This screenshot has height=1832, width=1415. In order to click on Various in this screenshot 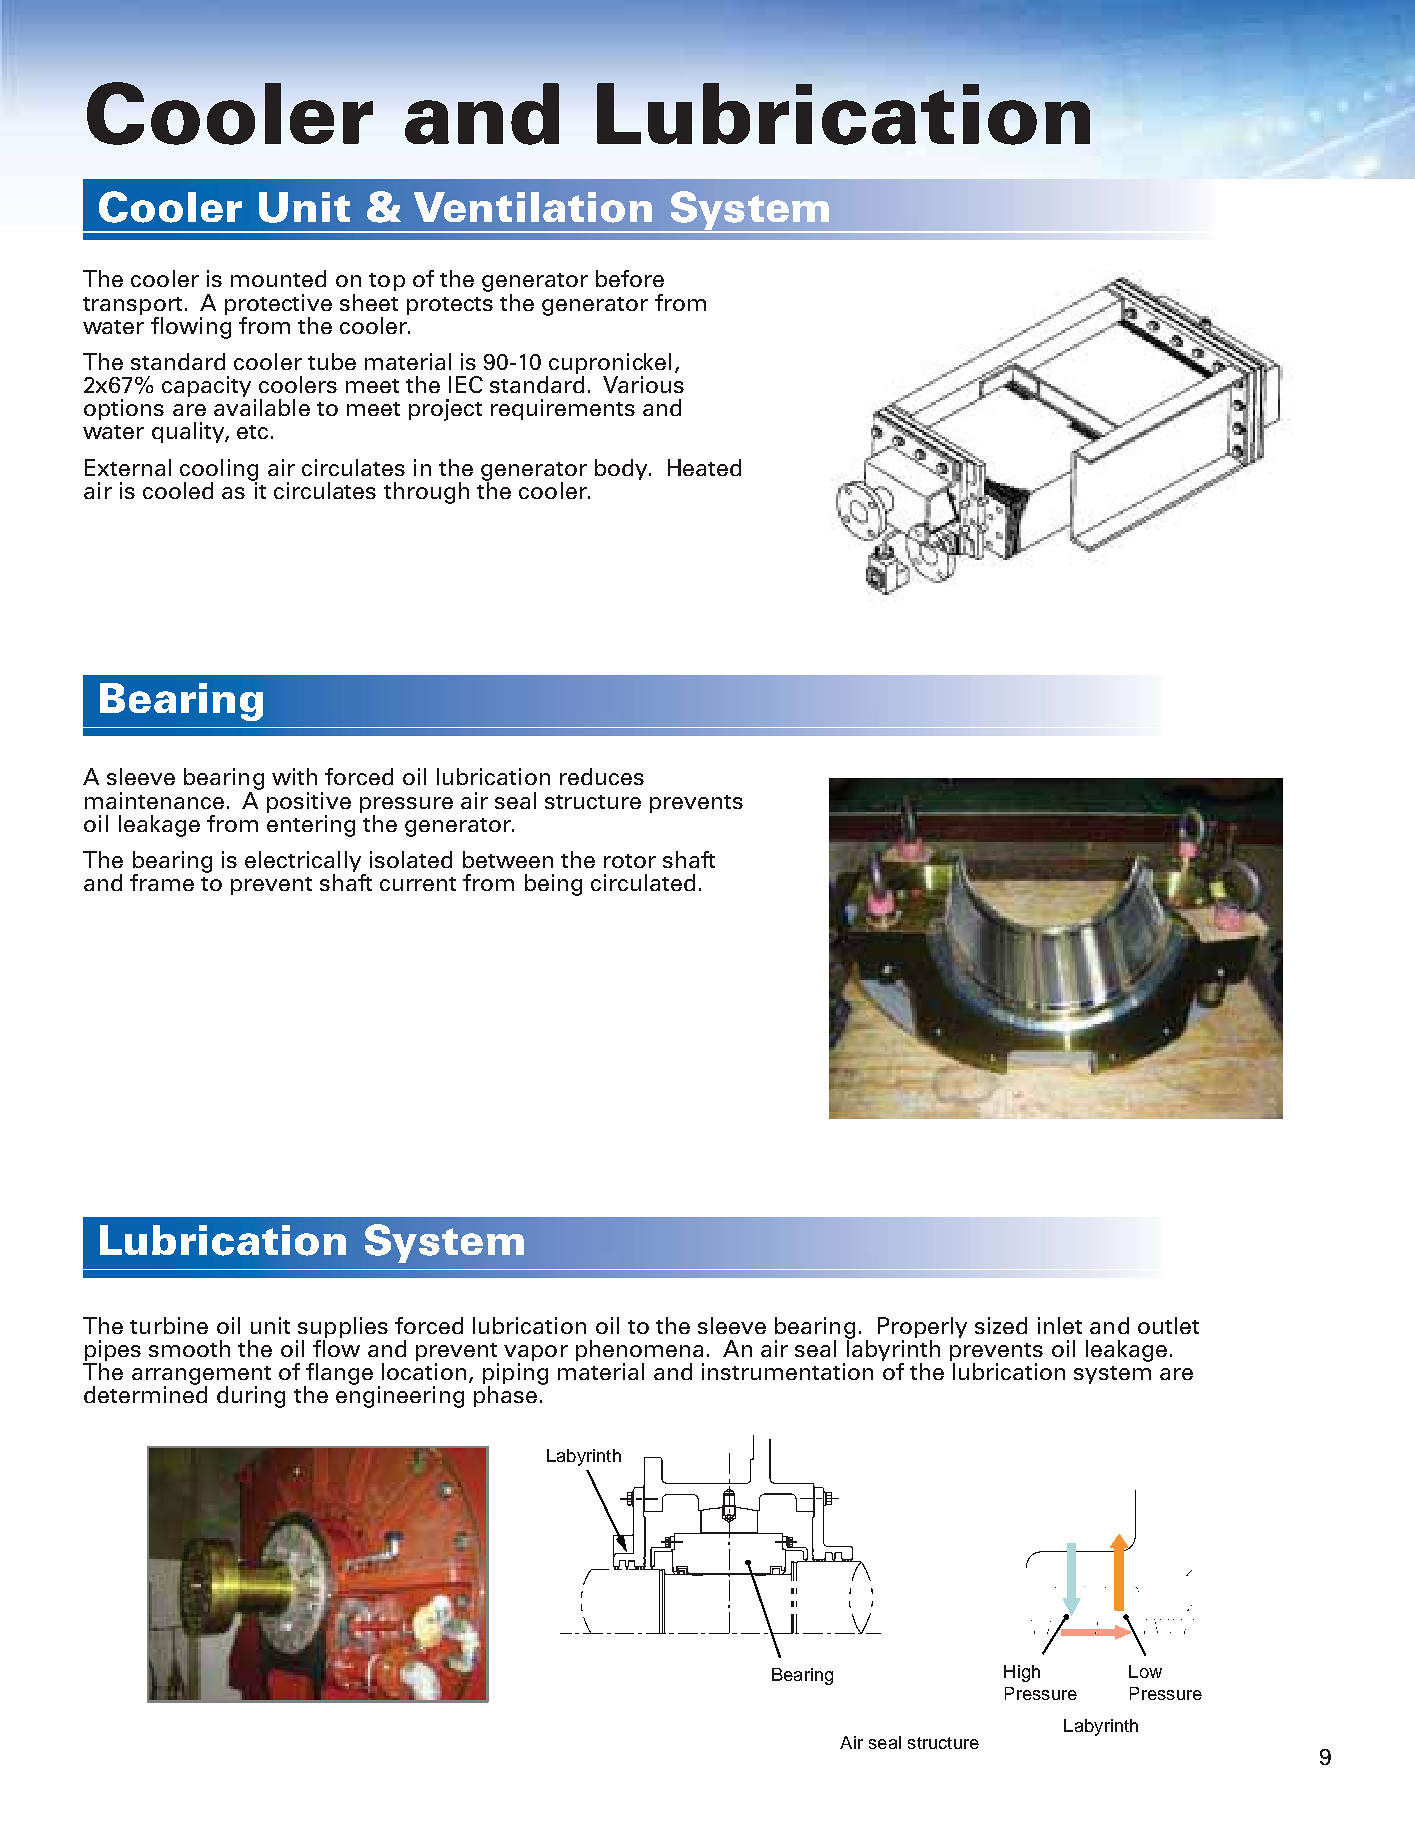, I will do `click(643, 384)`.
